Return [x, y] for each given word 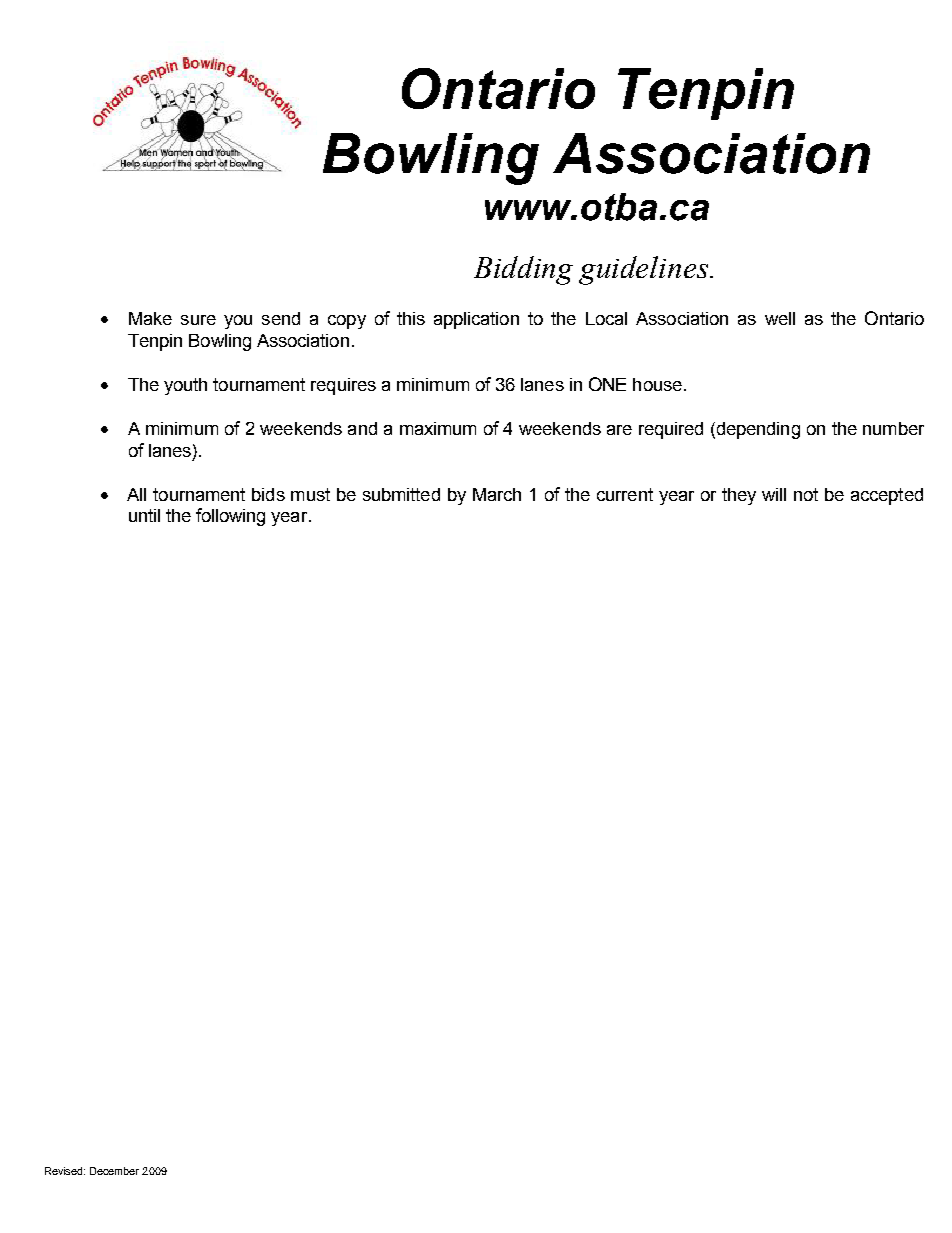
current [625, 494]
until [144, 515]
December [114, 1171]
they [739, 496]
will [774, 494]
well [780, 318]
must [310, 494]
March [497, 494]
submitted [401, 494]
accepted [887, 496]
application [476, 320]
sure [198, 320]
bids [268, 494]
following [230, 517]
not [806, 494]
